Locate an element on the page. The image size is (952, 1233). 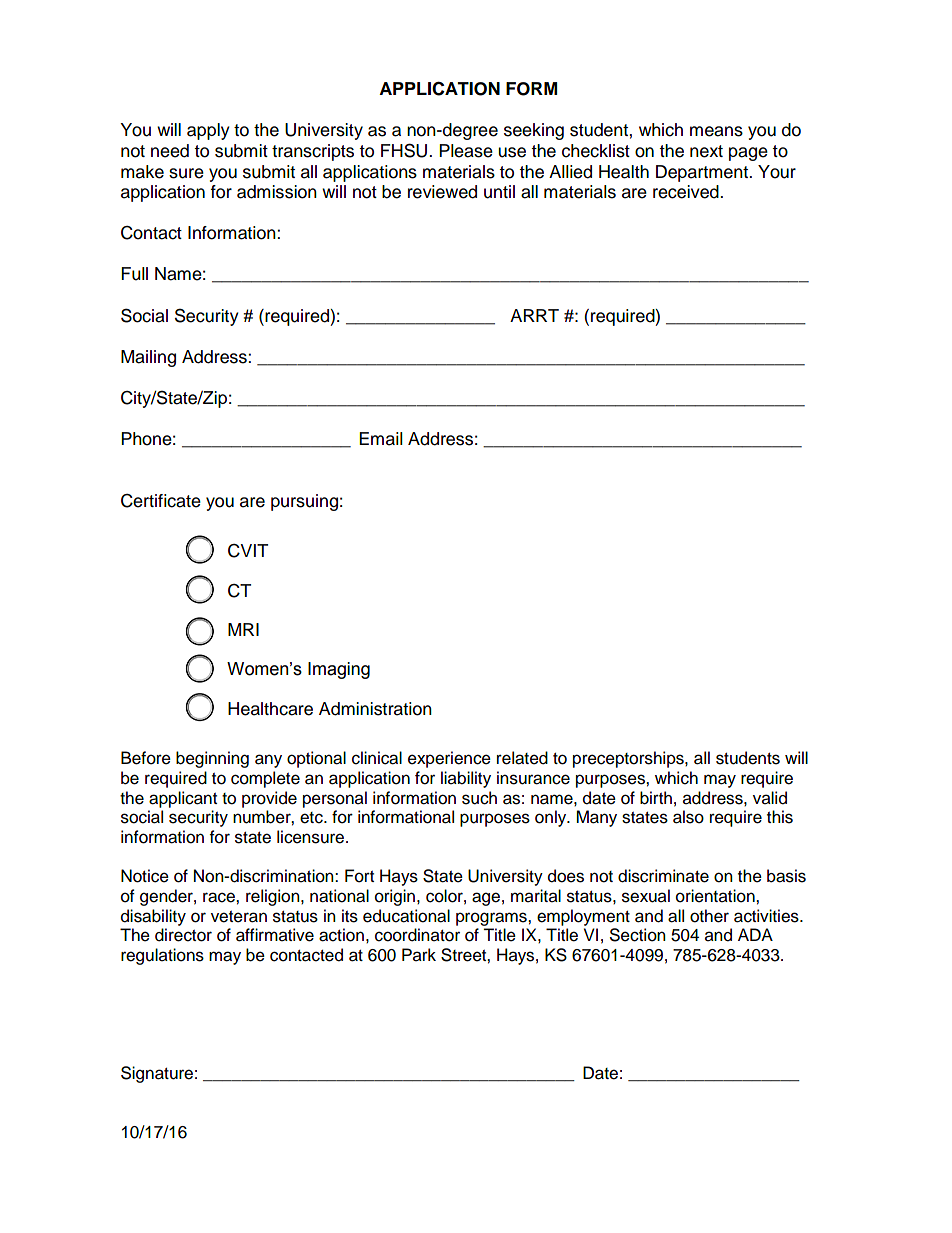
birth is located at coordinates (656, 798).
